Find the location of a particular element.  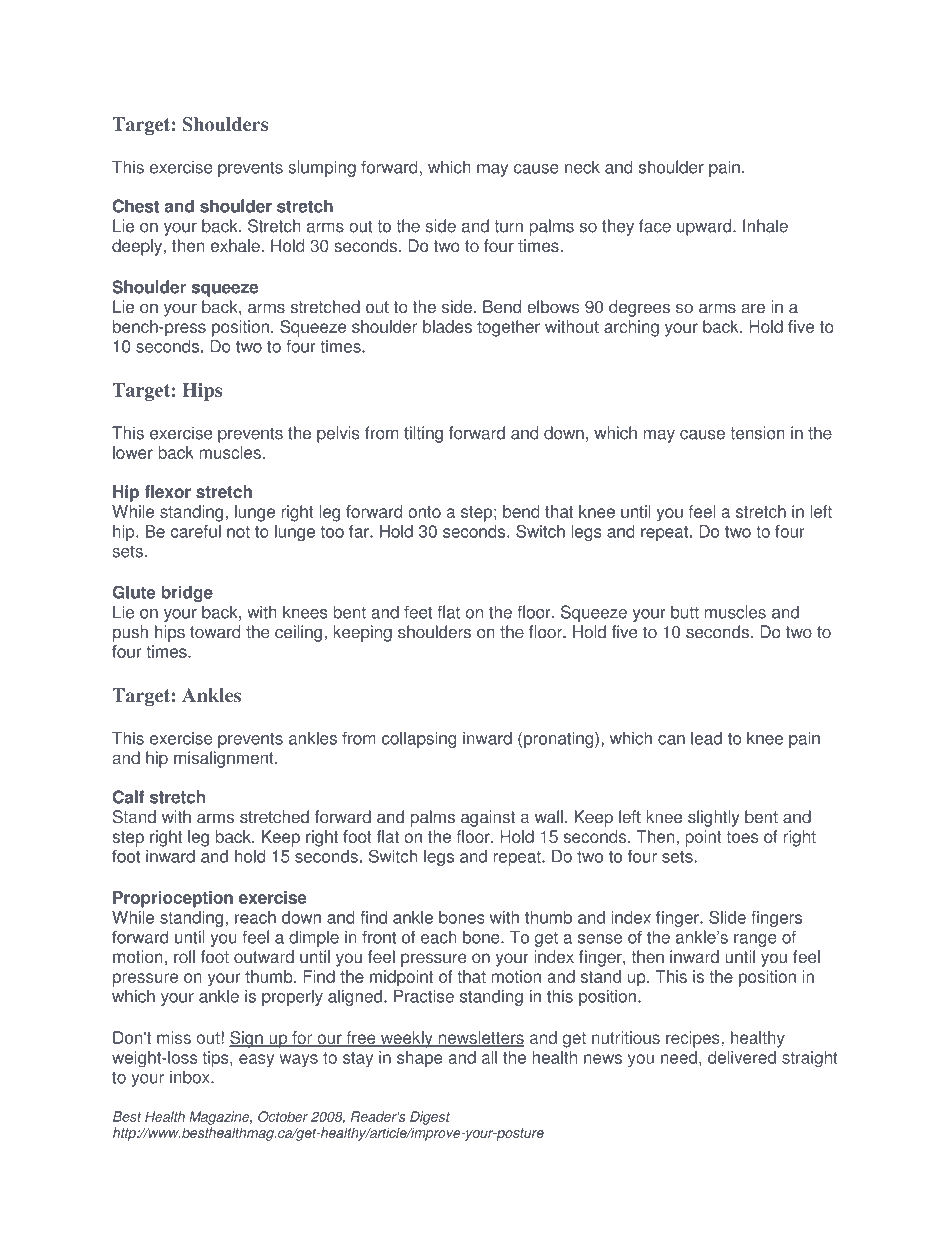

careful is located at coordinates (196, 531).
